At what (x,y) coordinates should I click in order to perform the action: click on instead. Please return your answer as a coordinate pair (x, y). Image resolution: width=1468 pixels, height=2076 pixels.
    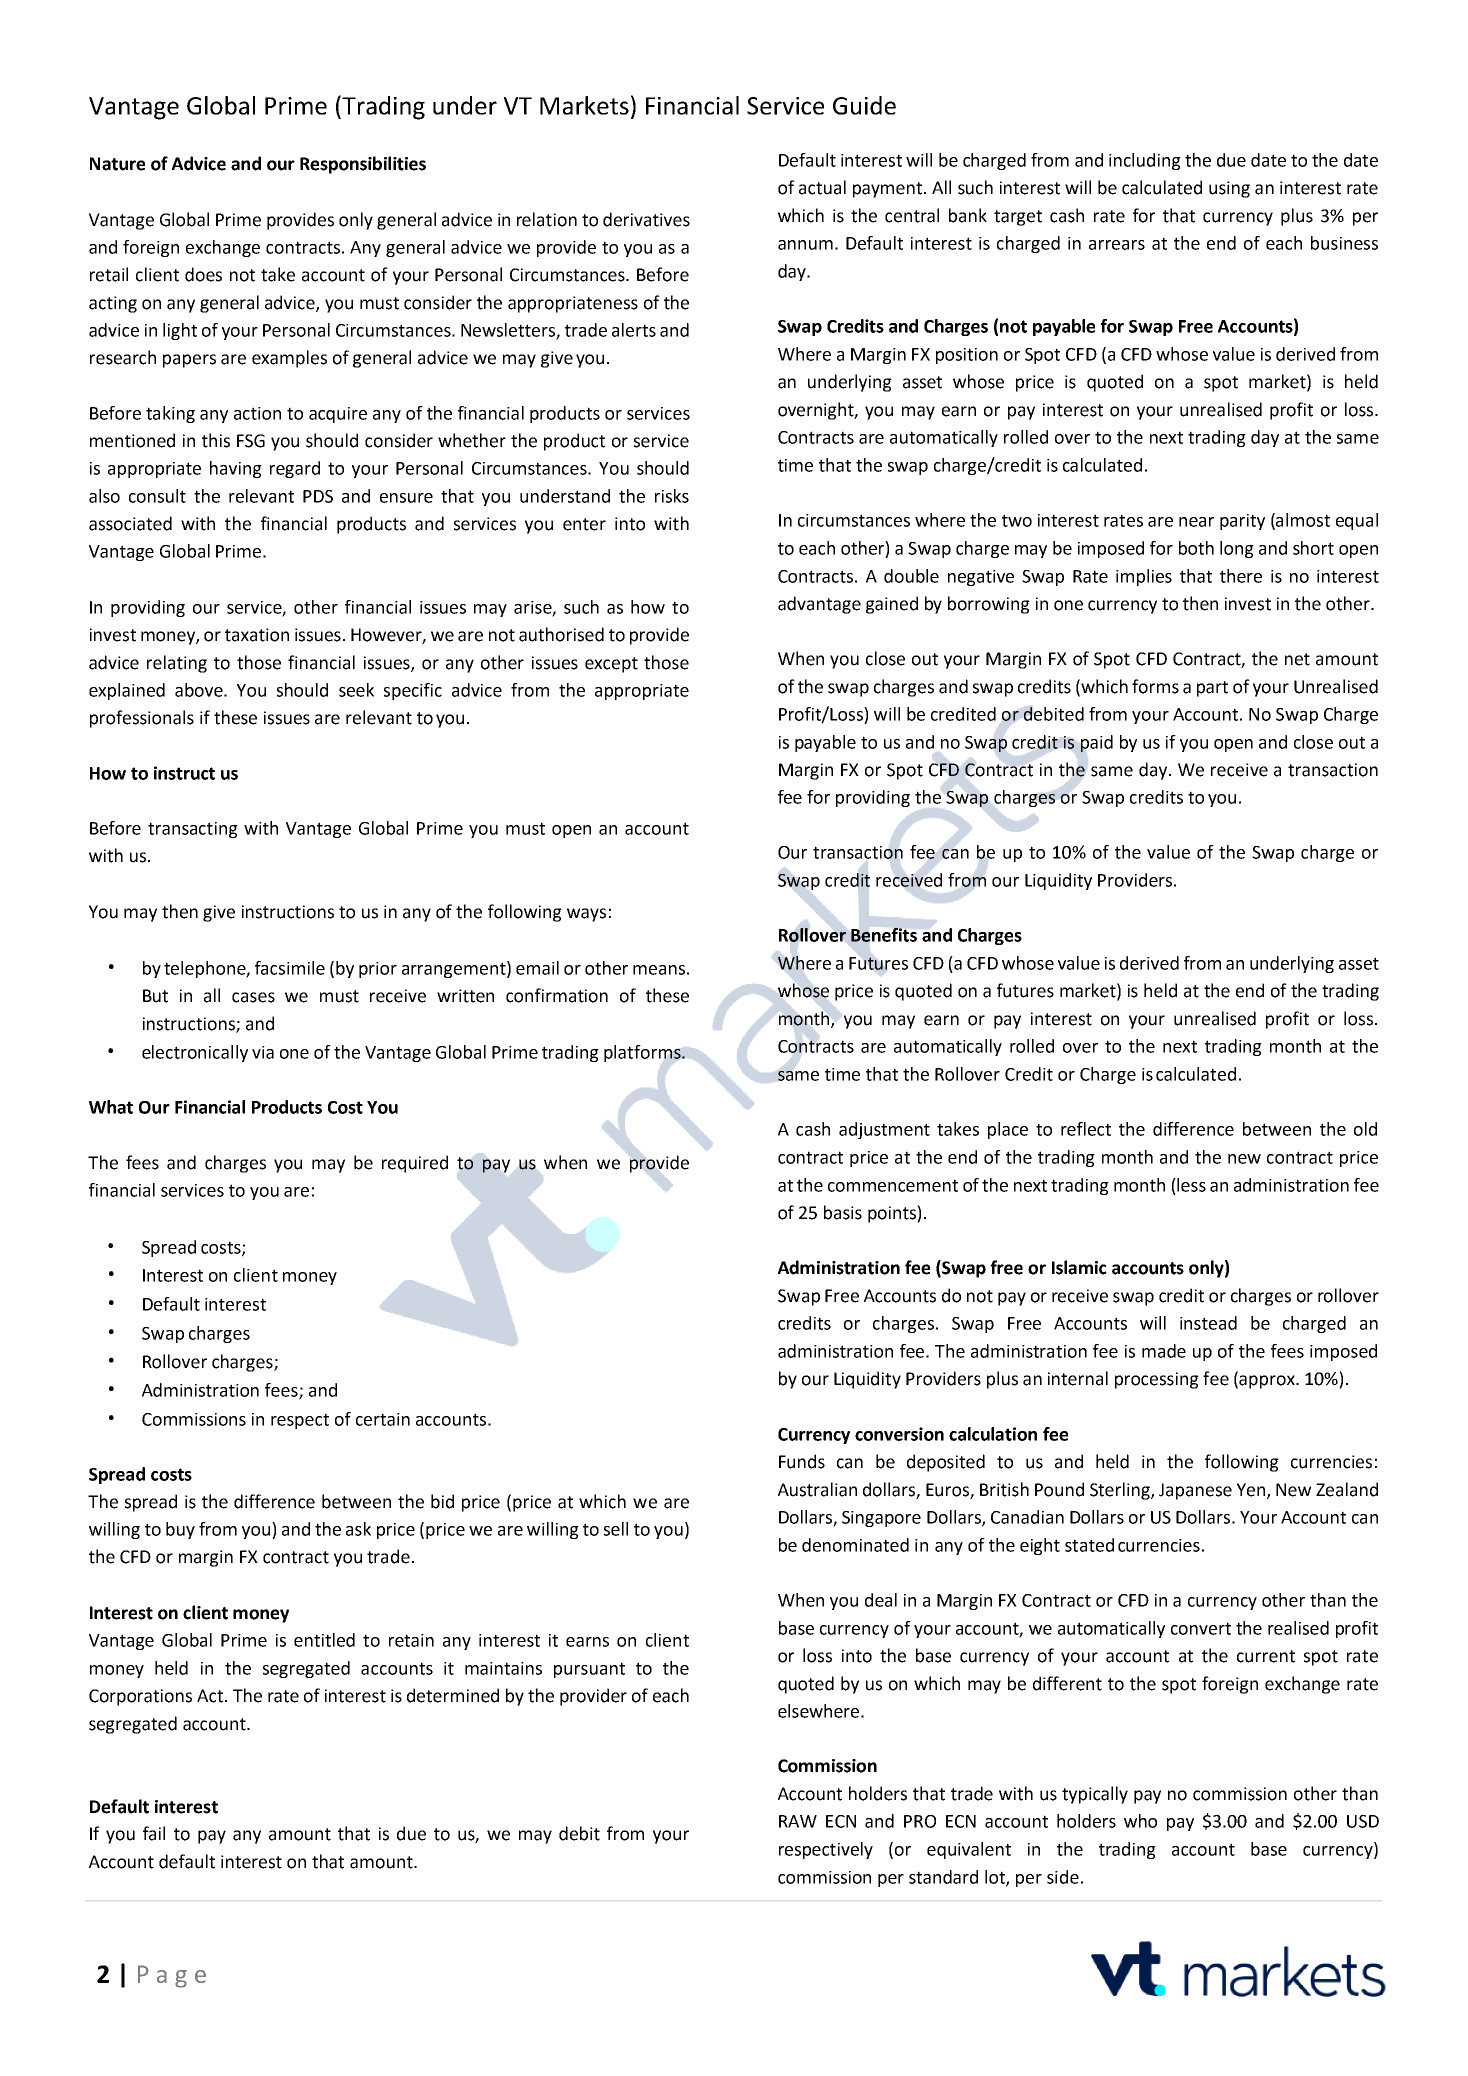
    Looking at the image, I should click on (1208, 1323).
